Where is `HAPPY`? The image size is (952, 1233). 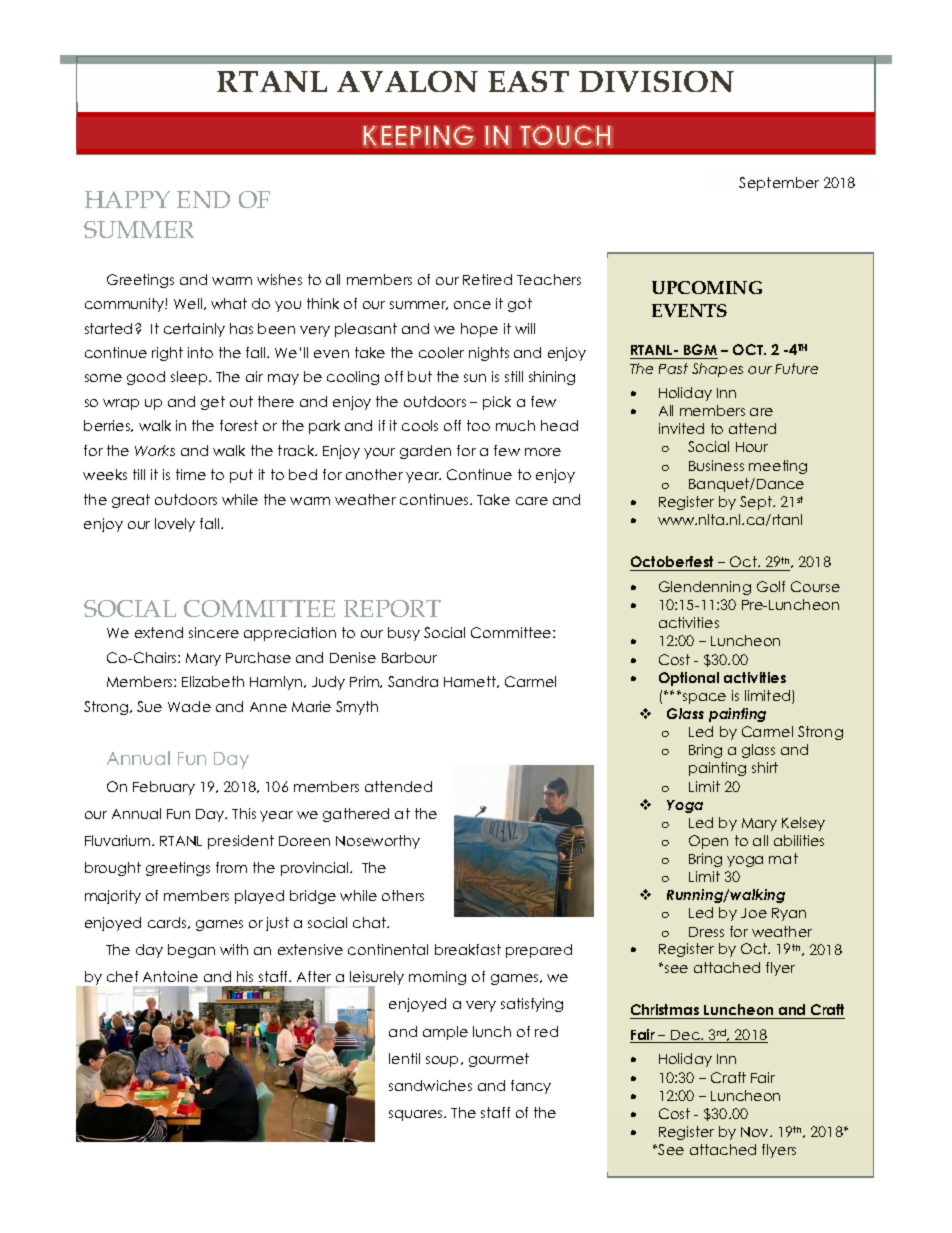 HAPPY is located at coordinates (127, 199).
